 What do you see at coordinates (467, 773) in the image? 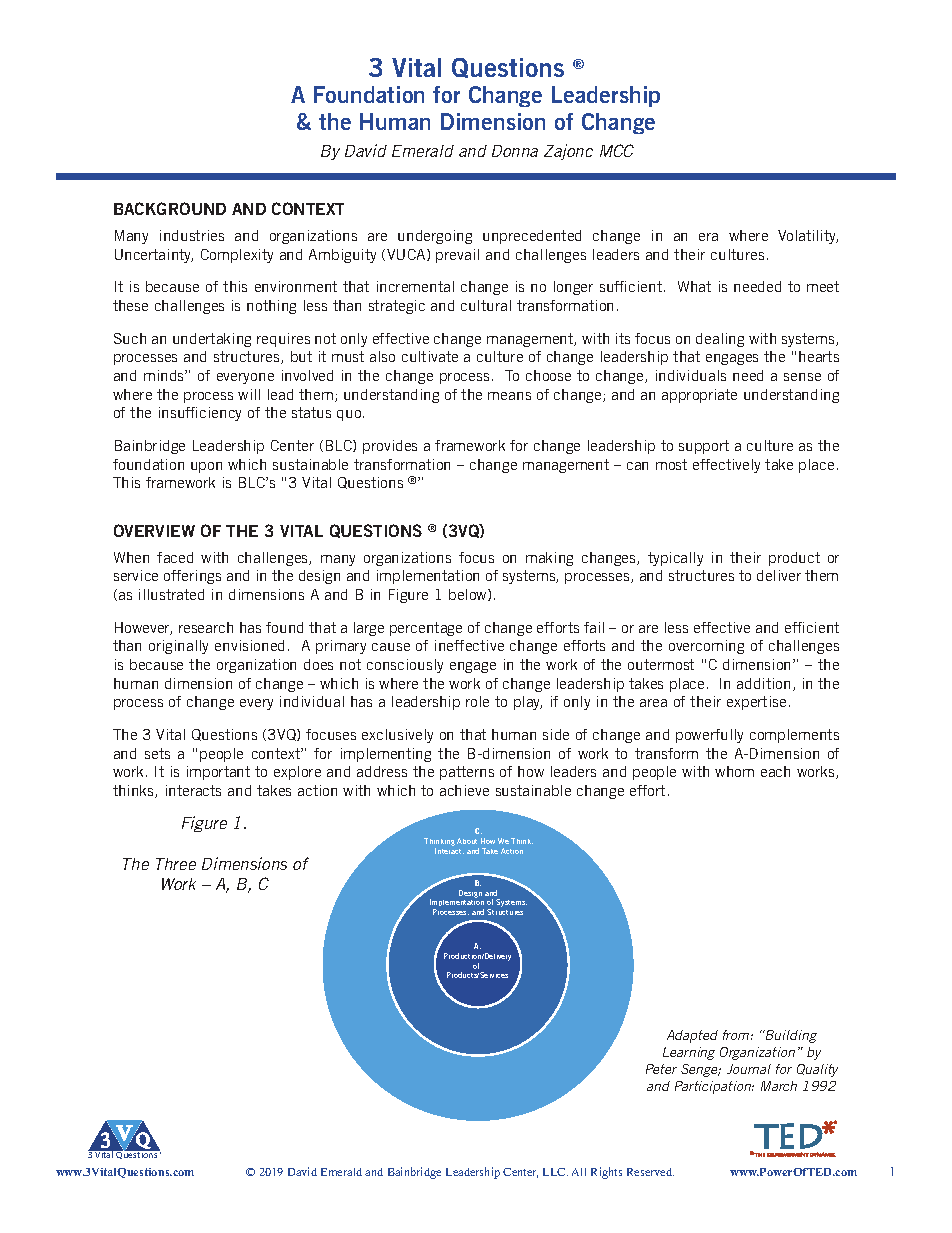
I see `patterns` at bounding box center [467, 773].
